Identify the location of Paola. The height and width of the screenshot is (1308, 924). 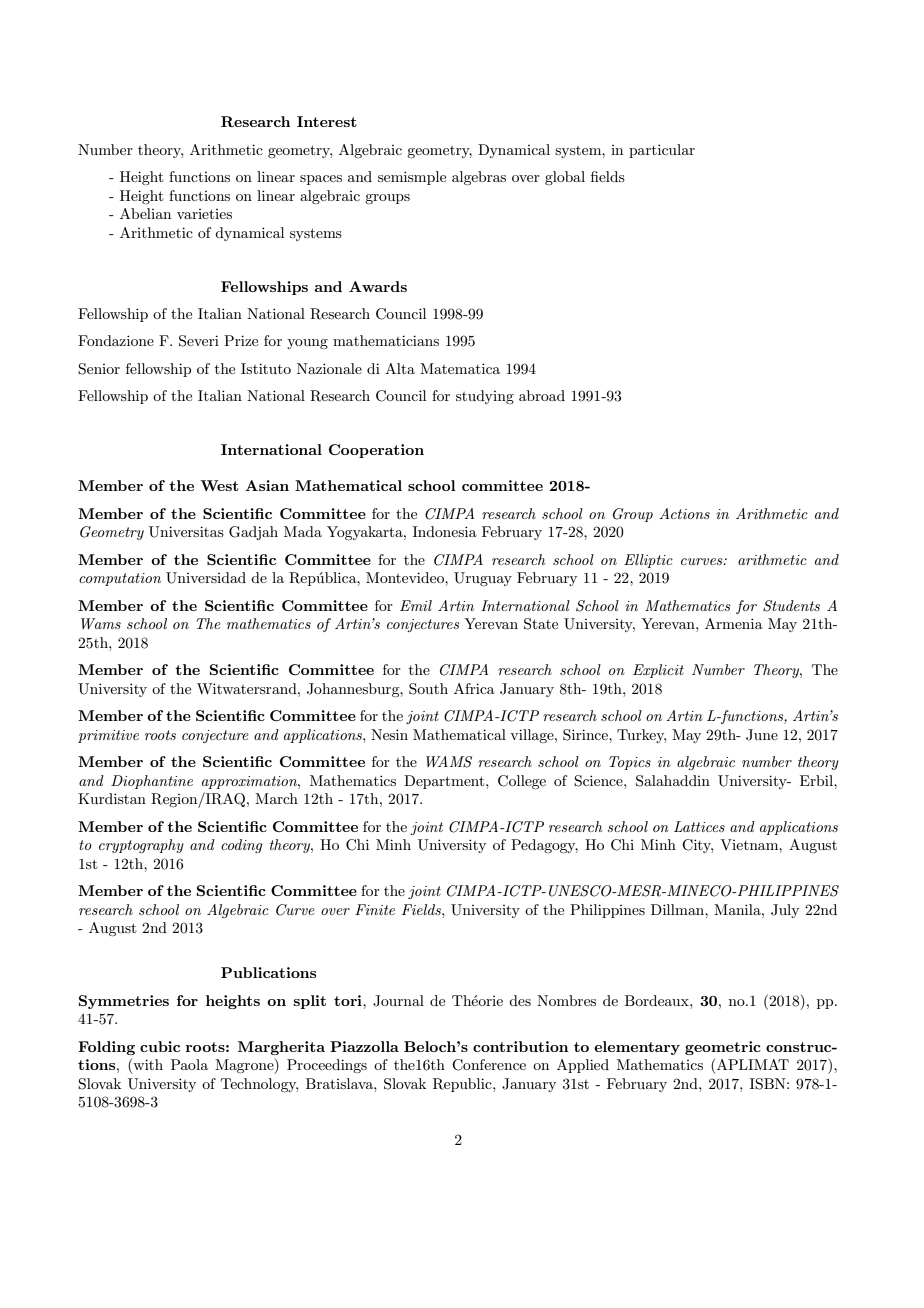
(189, 1064).
